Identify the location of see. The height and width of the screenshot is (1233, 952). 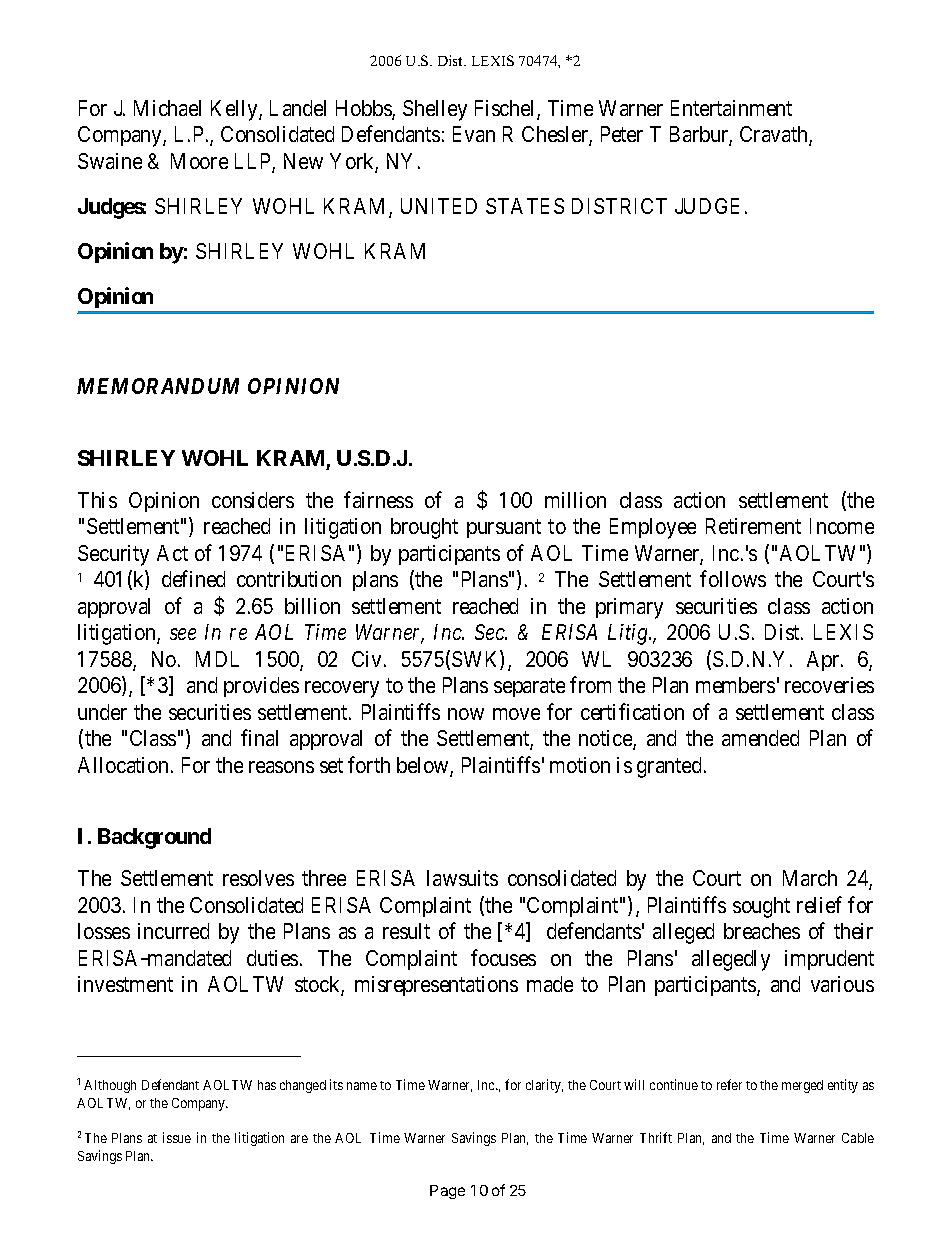
(183, 634).
